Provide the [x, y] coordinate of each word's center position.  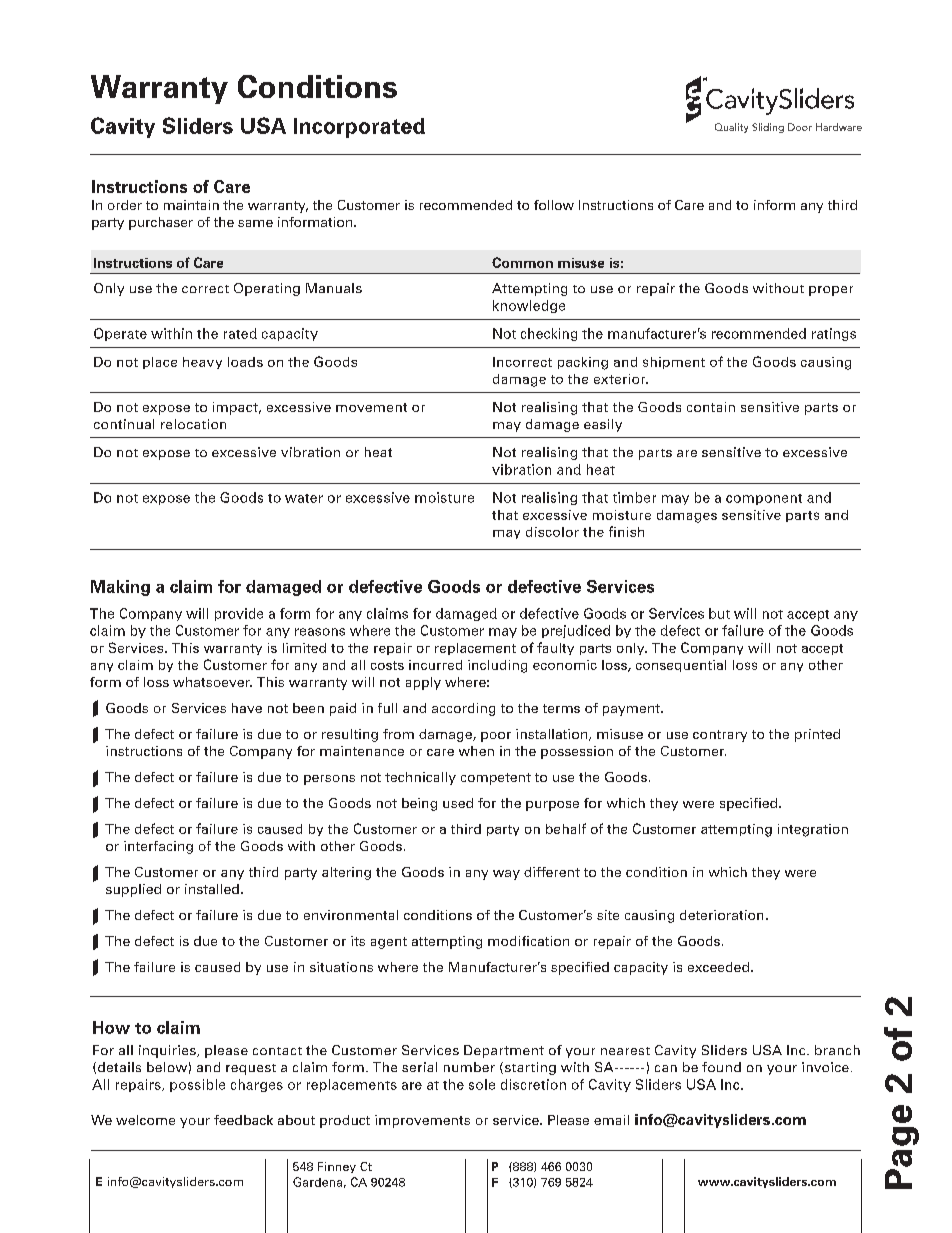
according [463, 709]
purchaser [161, 223]
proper [831, 291]
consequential [681, 666]
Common [522, 262]
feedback [243, 1120]
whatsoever [212, 682]
